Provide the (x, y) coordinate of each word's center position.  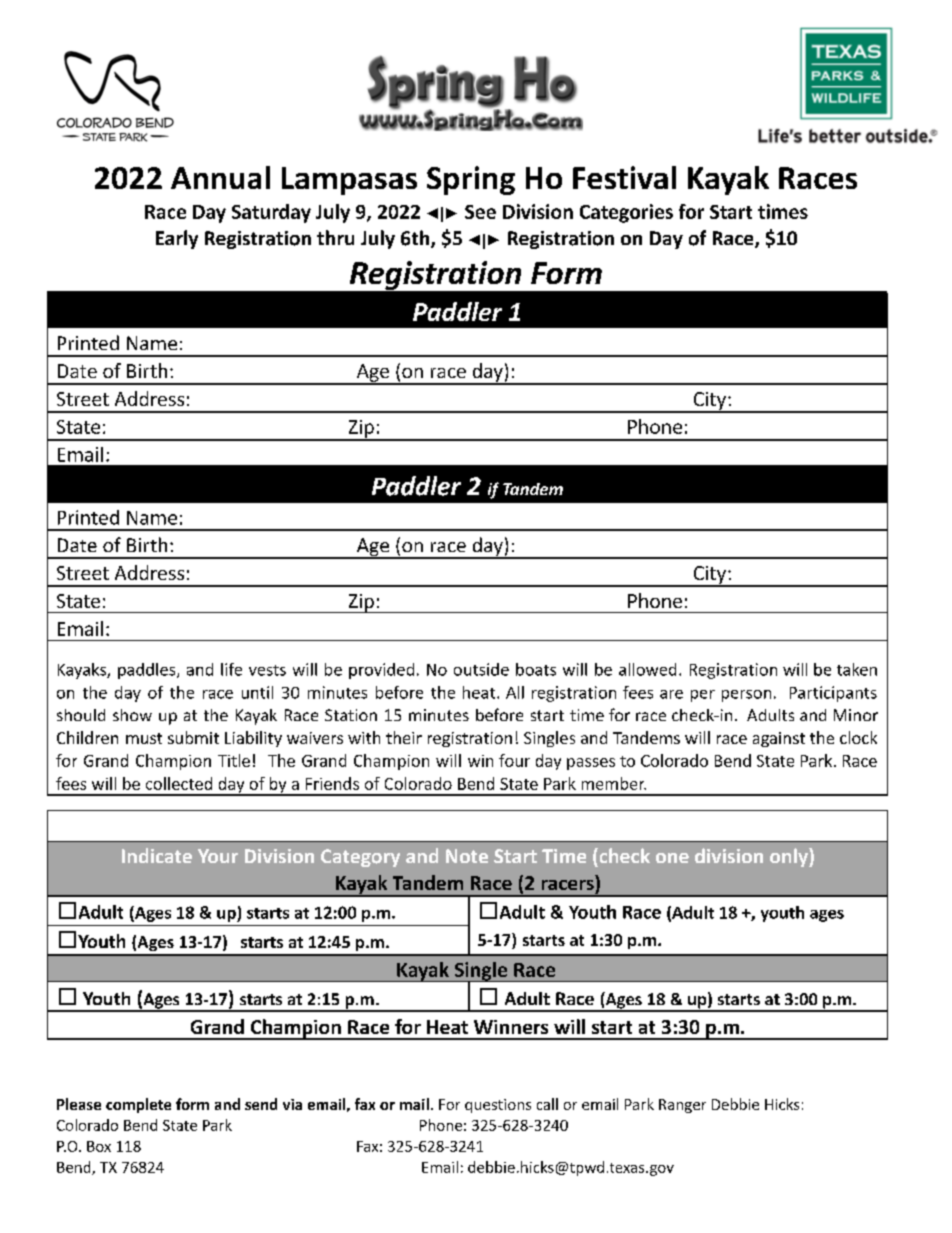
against (779, 739)
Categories (626, 213)
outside (481, 669)
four (514, 760)
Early (177, 239)
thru (335, 237)
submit (193, 737)
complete (138, 1105)
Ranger (682, 1106)
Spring (471, 180)
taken (857, 669)
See (480, 212)
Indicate (157, 855)
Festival (624, 177)
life (231, 669)
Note (467, 856)
